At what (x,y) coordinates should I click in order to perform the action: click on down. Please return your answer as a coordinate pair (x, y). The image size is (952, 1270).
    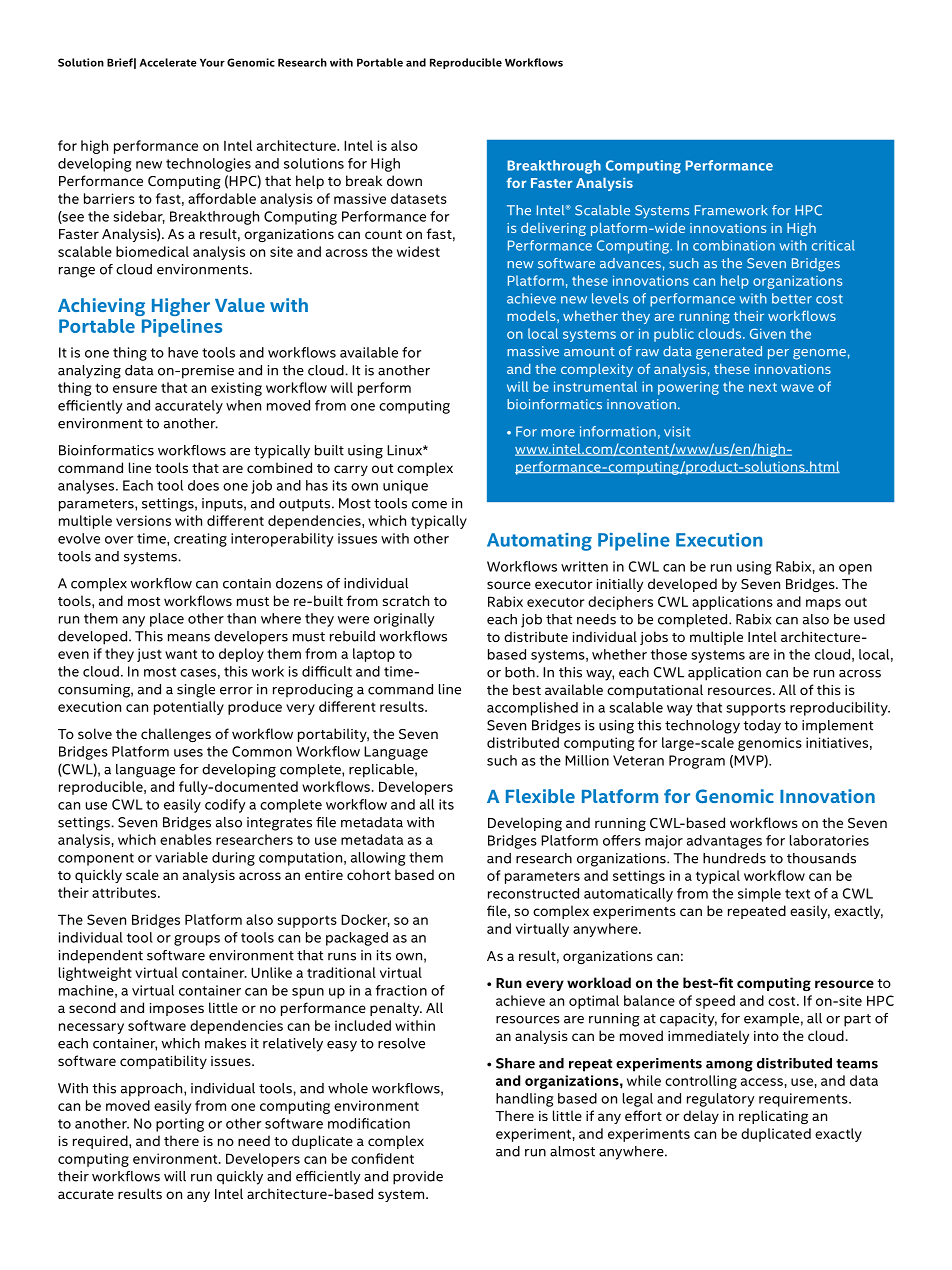
    Looking at the image, I should click on (404, 180).
